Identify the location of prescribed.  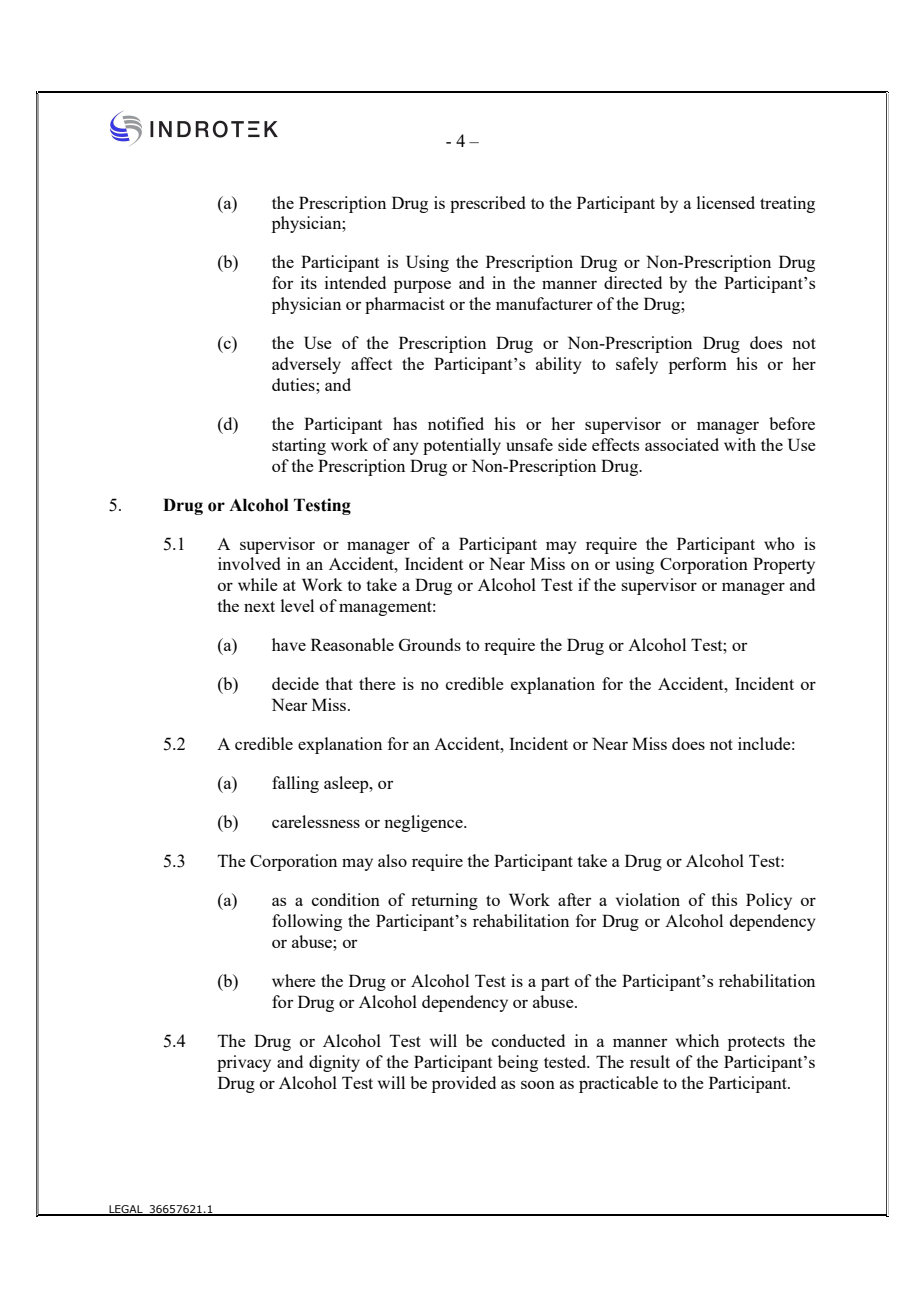
(487, 204).
